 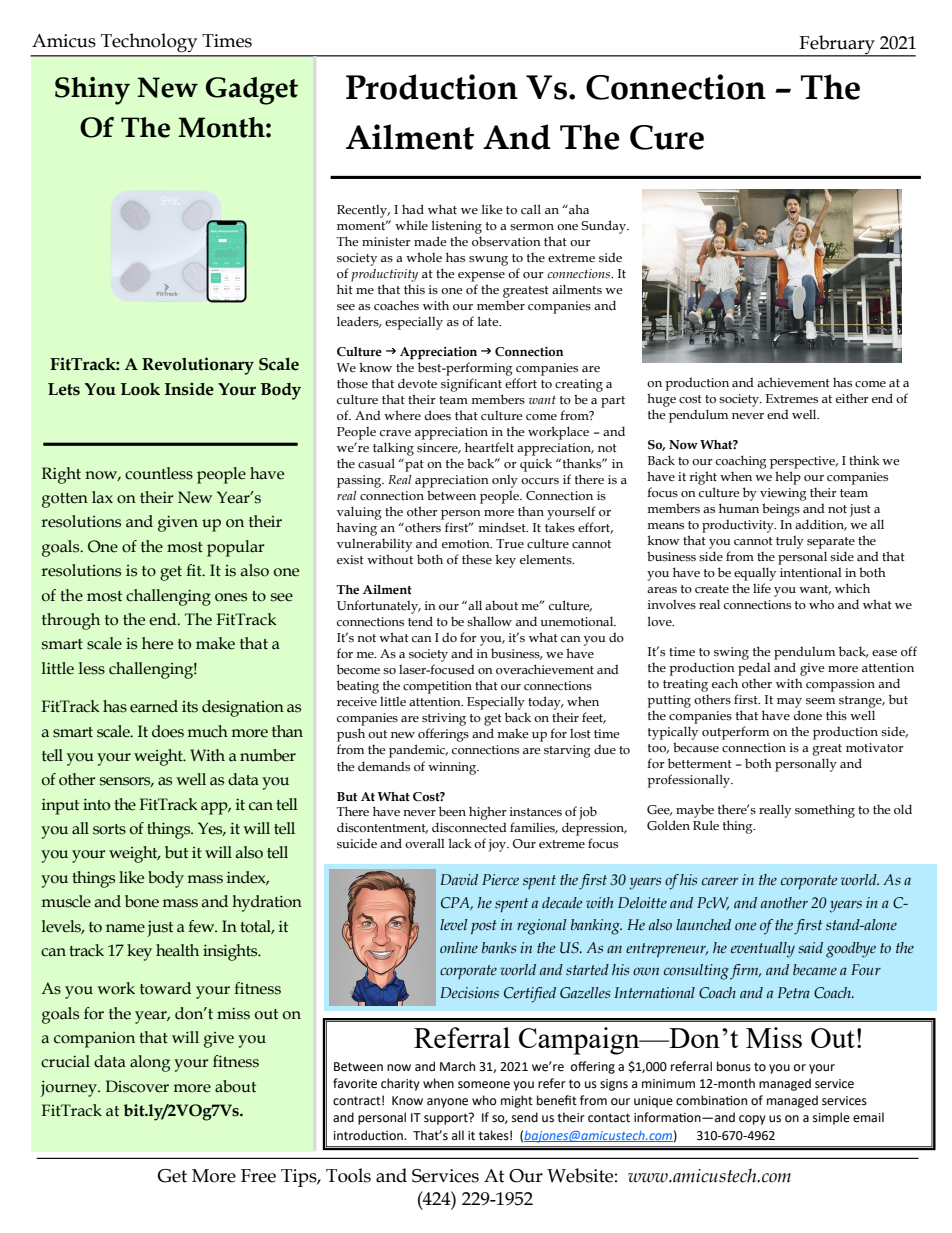 I want to click on Discover, so click(x=137, y=1086).
